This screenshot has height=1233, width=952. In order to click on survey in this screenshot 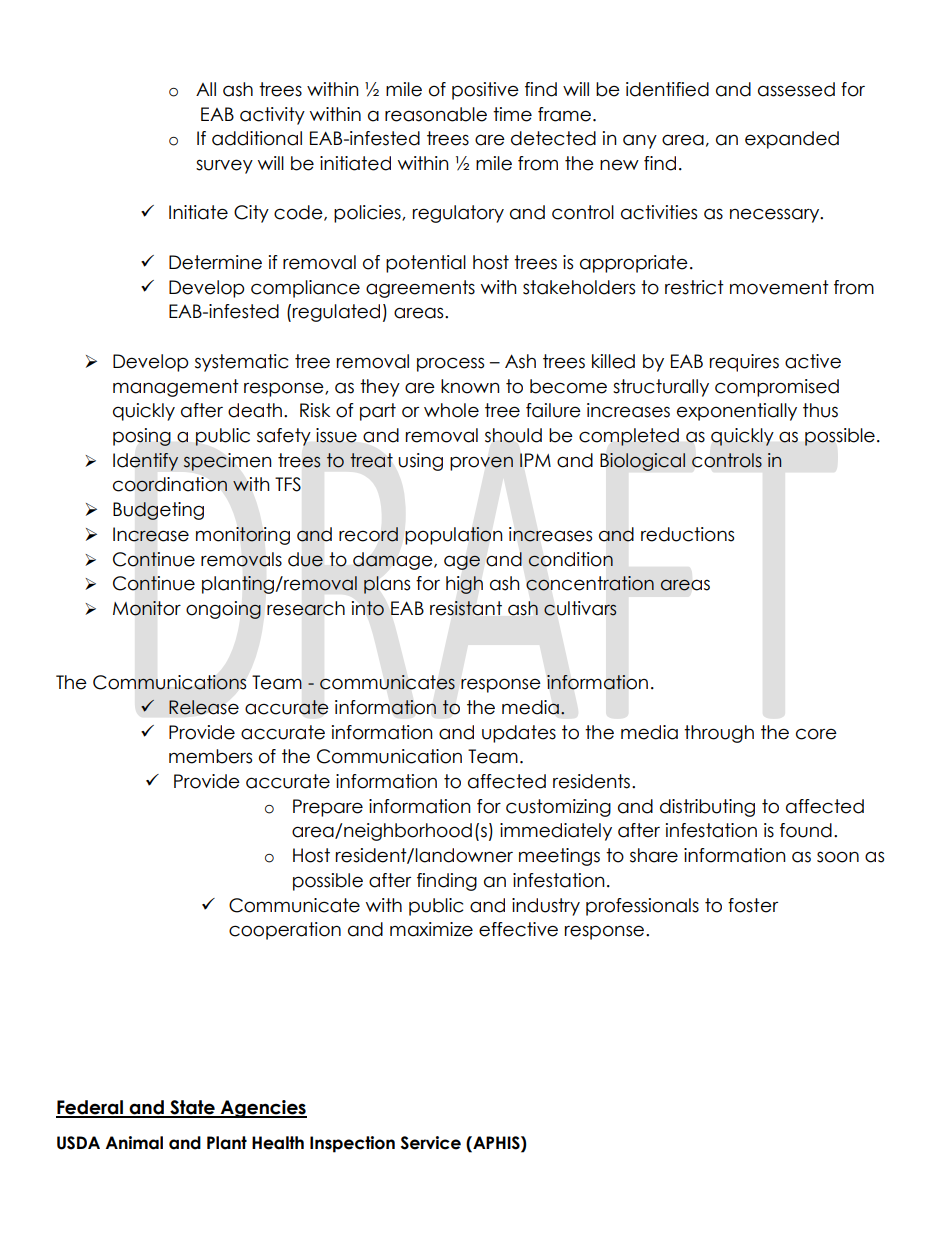, I will do `click(224, 166)`.
